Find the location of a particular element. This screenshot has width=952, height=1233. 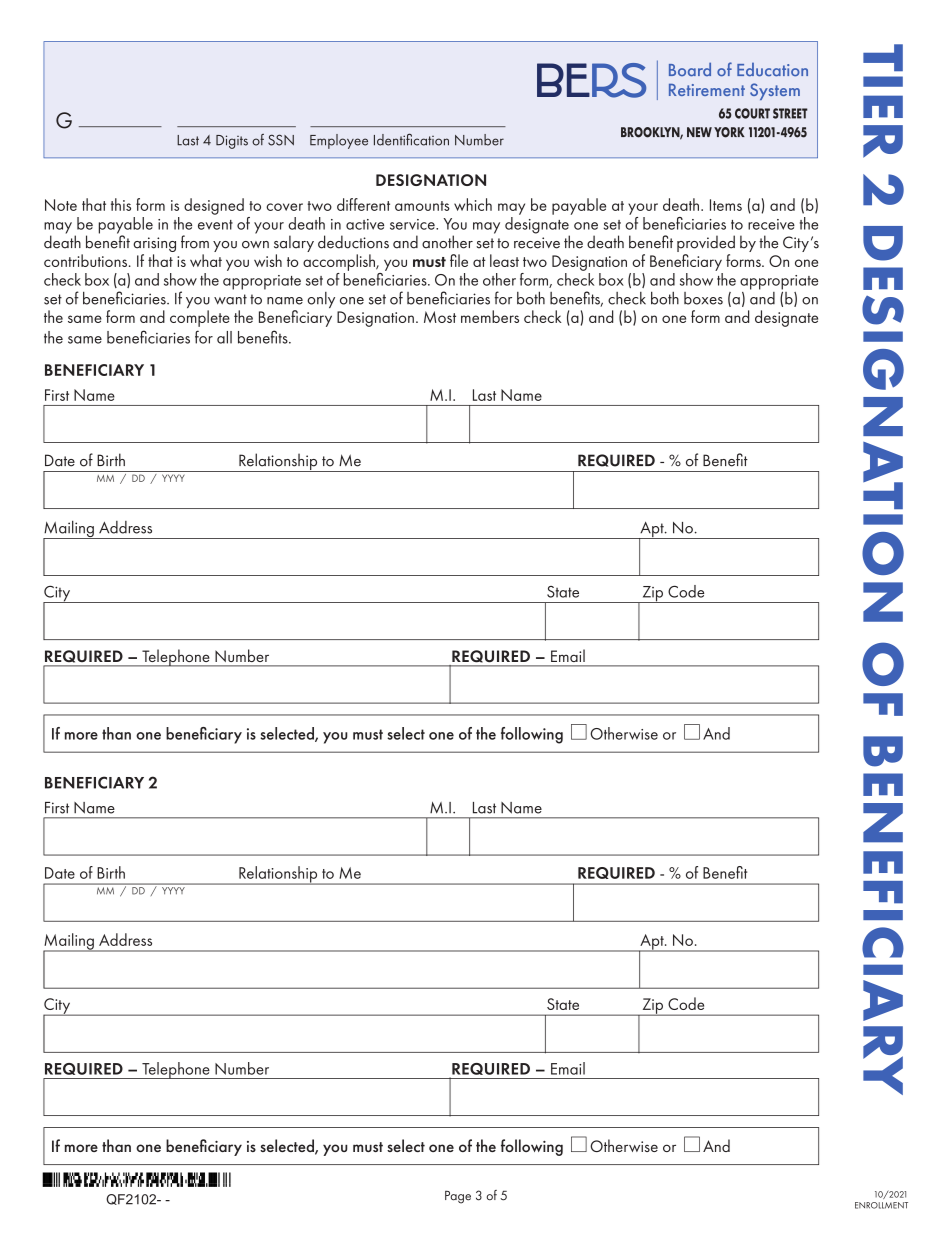

least is located at coordinates (504, 260).
